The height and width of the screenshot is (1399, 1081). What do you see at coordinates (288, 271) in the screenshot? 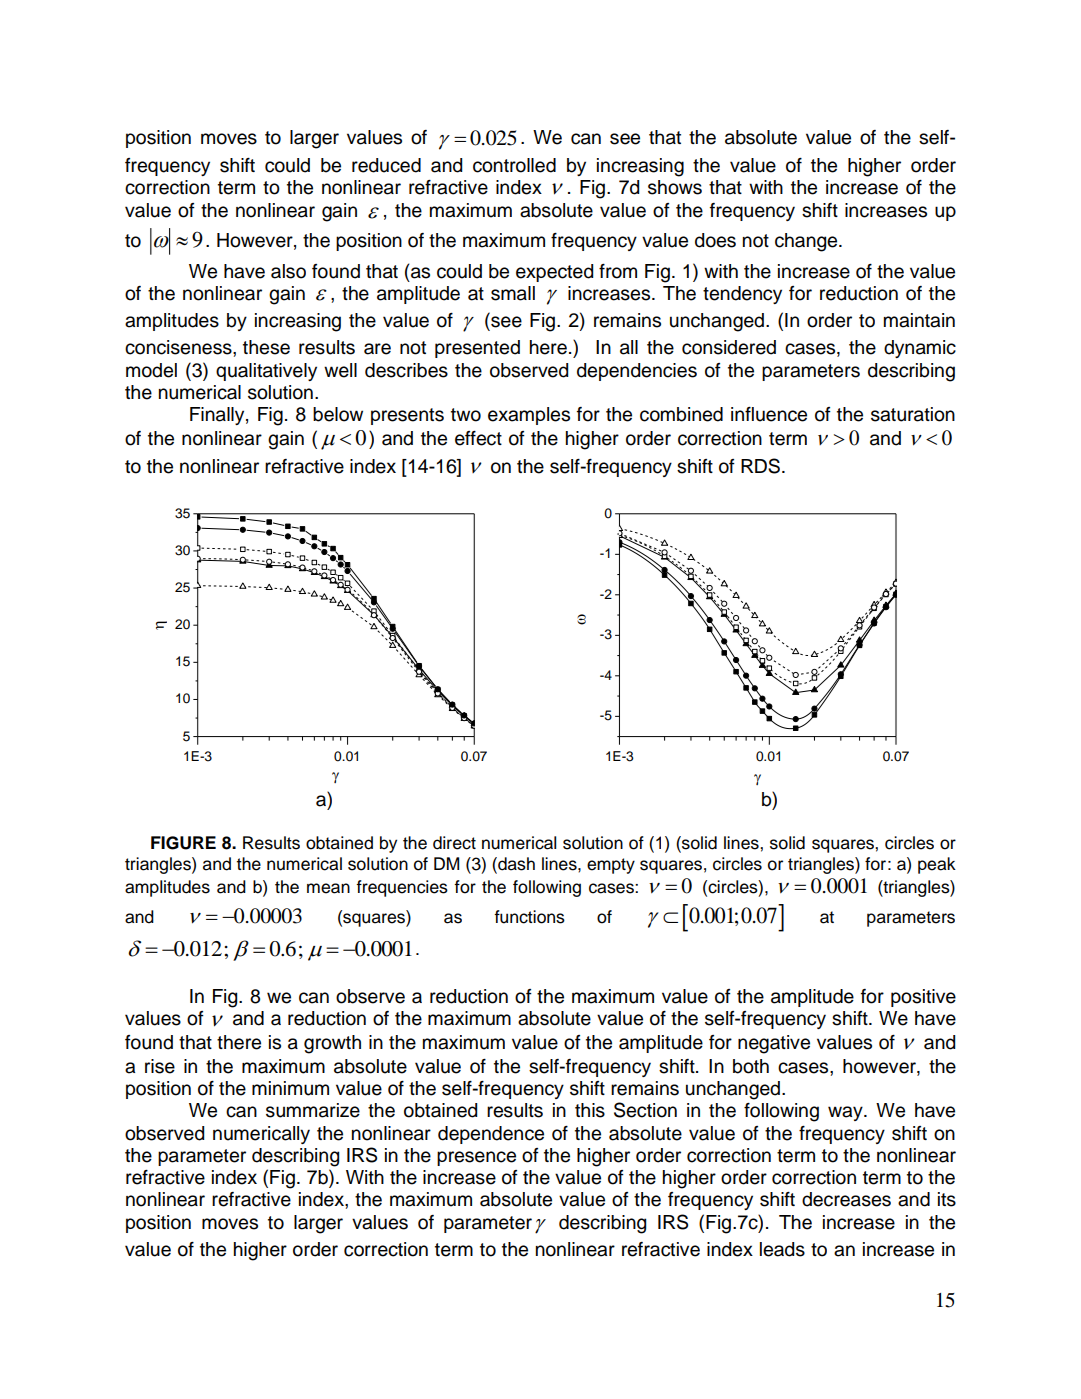
I see `also` at bounding box center [288, 271].
